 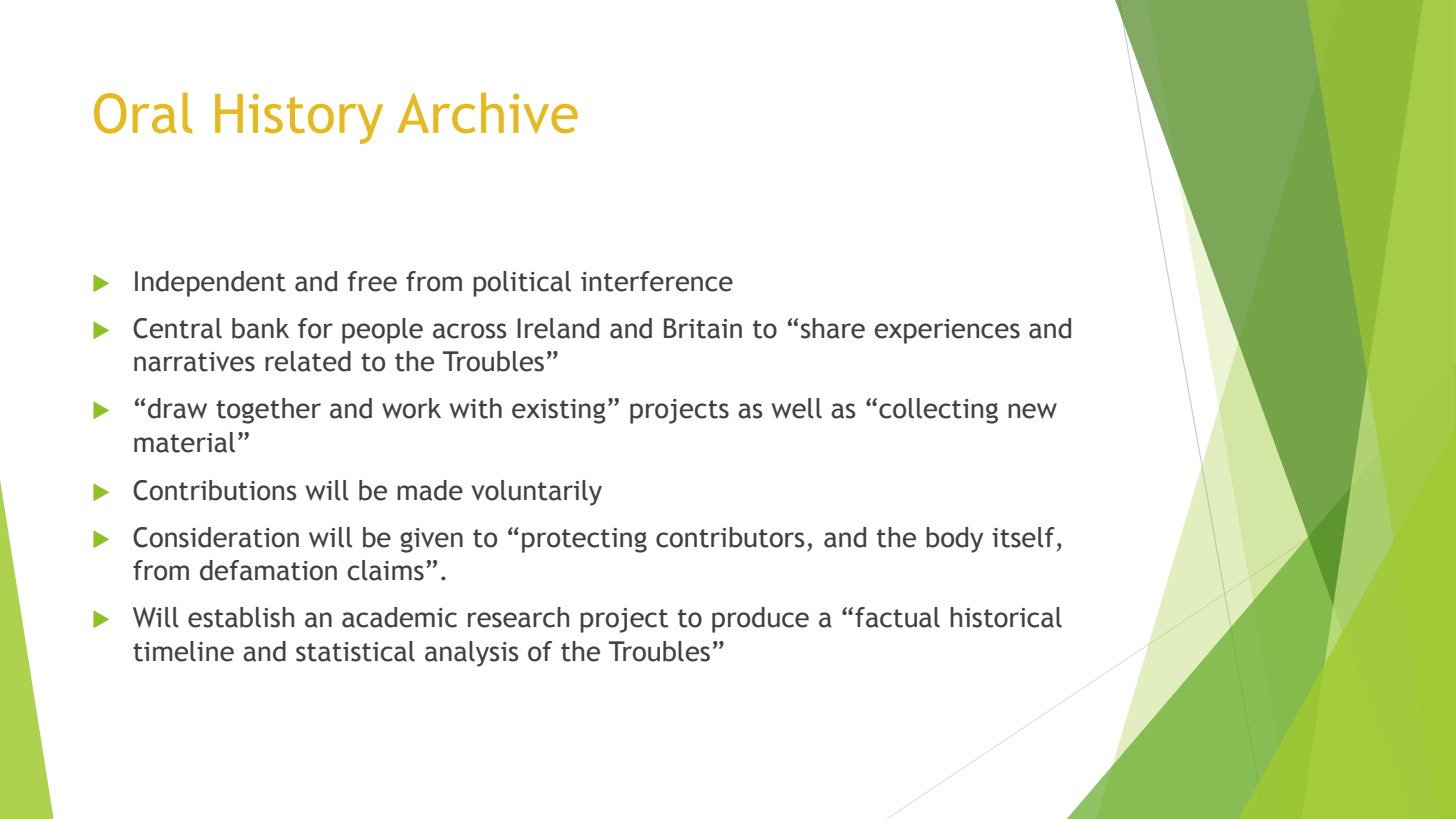 What do you see at coordinates (897, 617) in the page?
I see `factual` at bounding box center [897, 617].
